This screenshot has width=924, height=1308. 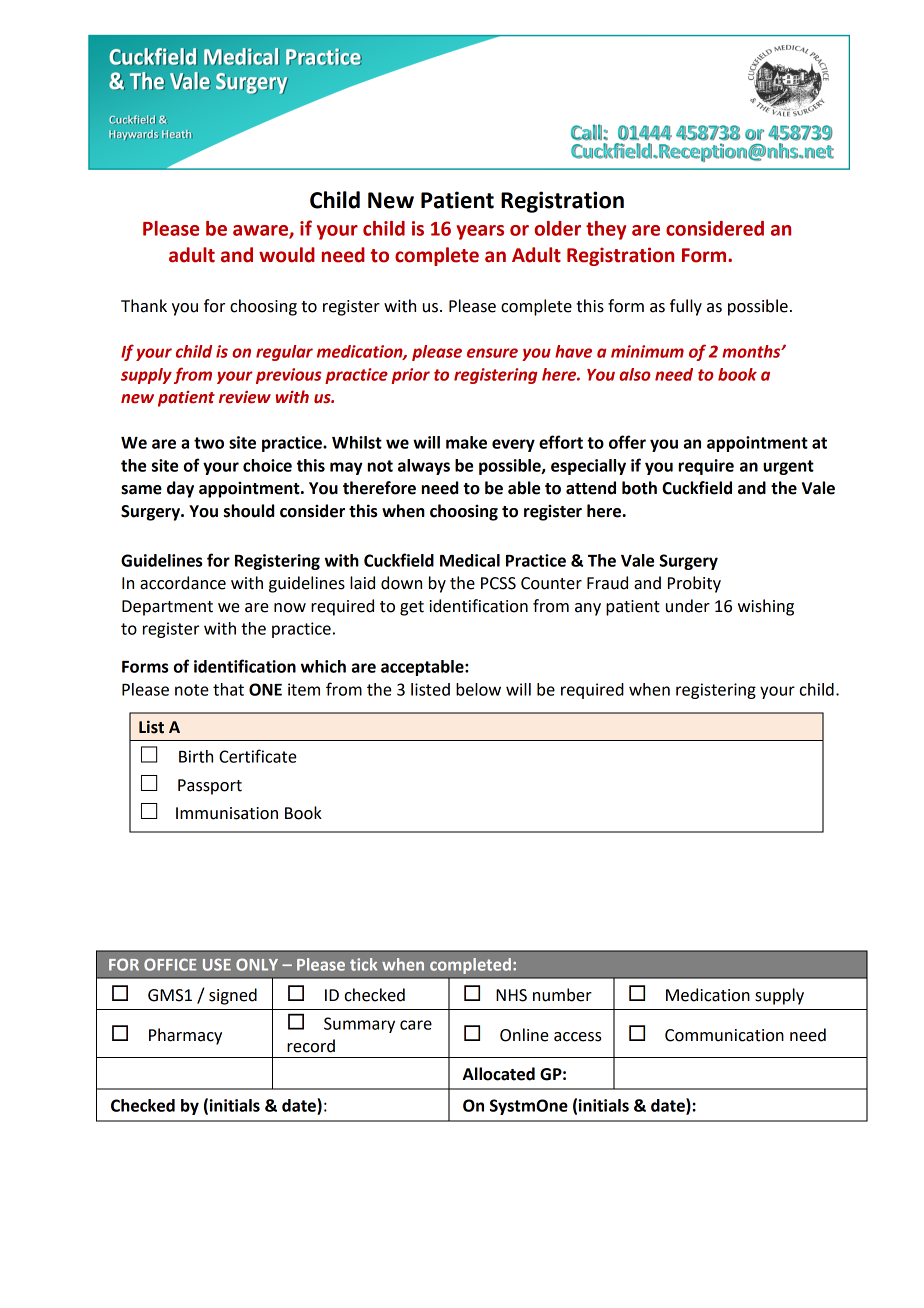 What do you see at coordinates (498, 1074) in the screenshot?
I see `Allocated` at bounding box center [498, 1074].
